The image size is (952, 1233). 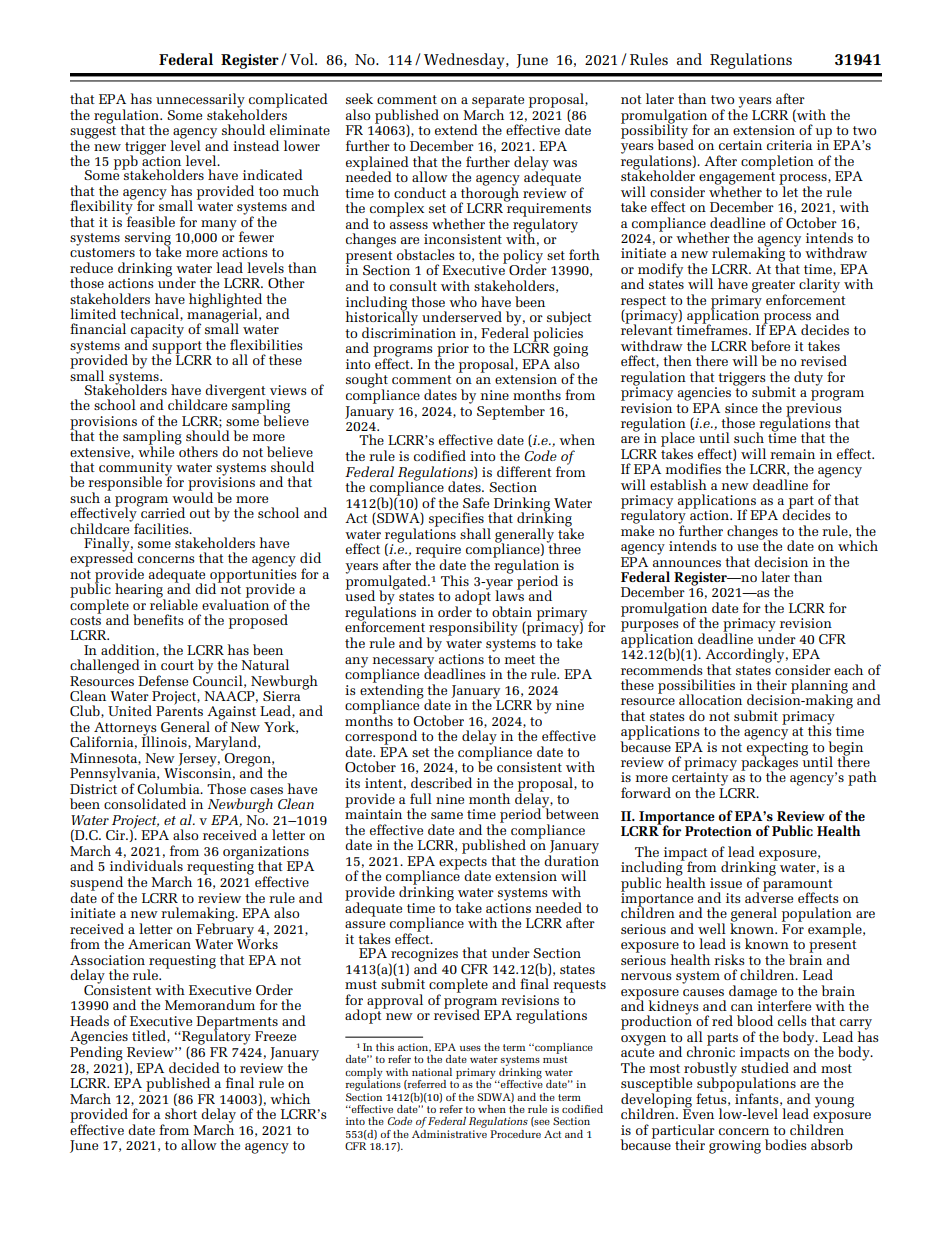 I want to click on unnecessarily, so click(x=200, y=101).
